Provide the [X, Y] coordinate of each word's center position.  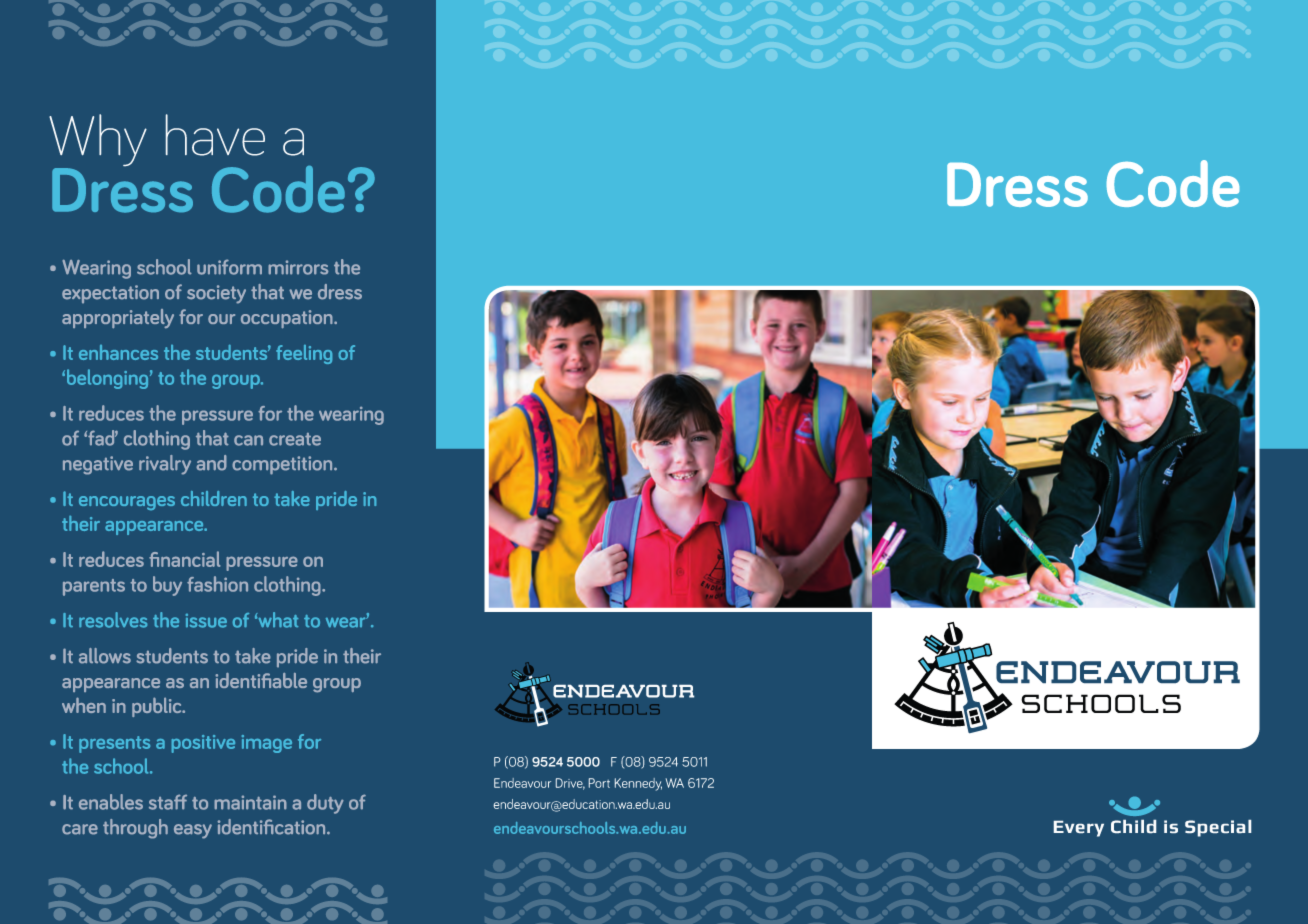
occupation [288, 319]
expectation [110, 294]
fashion [217, 584]
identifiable [261, 680]
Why [98, 141]
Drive [570, 784]
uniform [229, 267]
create [295, 439]
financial [184, 559]
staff [168, 802]
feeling [304, 354]
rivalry [165, 465]
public [158, 707]
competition [283, 465]
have [215, 135]
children [214, 498]
